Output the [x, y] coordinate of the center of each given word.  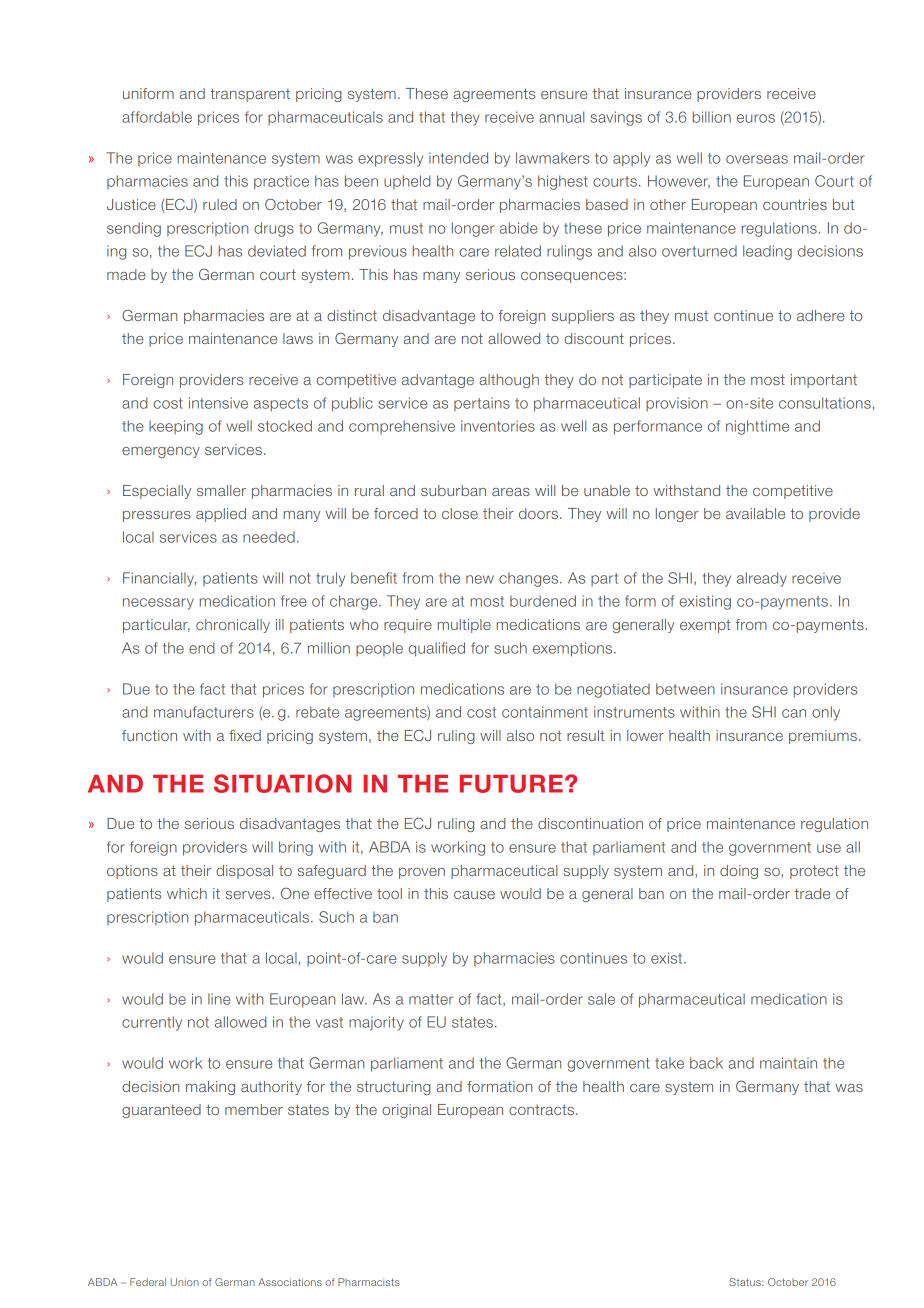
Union [184, 1282]
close [460, 513]
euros [756, 118]
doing [739, 872]
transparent [250, 95]
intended [458, 158]
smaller [221, 490]
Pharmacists [369, 1282]
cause [474, 895]
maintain [788, 1063]
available [755, 513]
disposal [244, 872]
